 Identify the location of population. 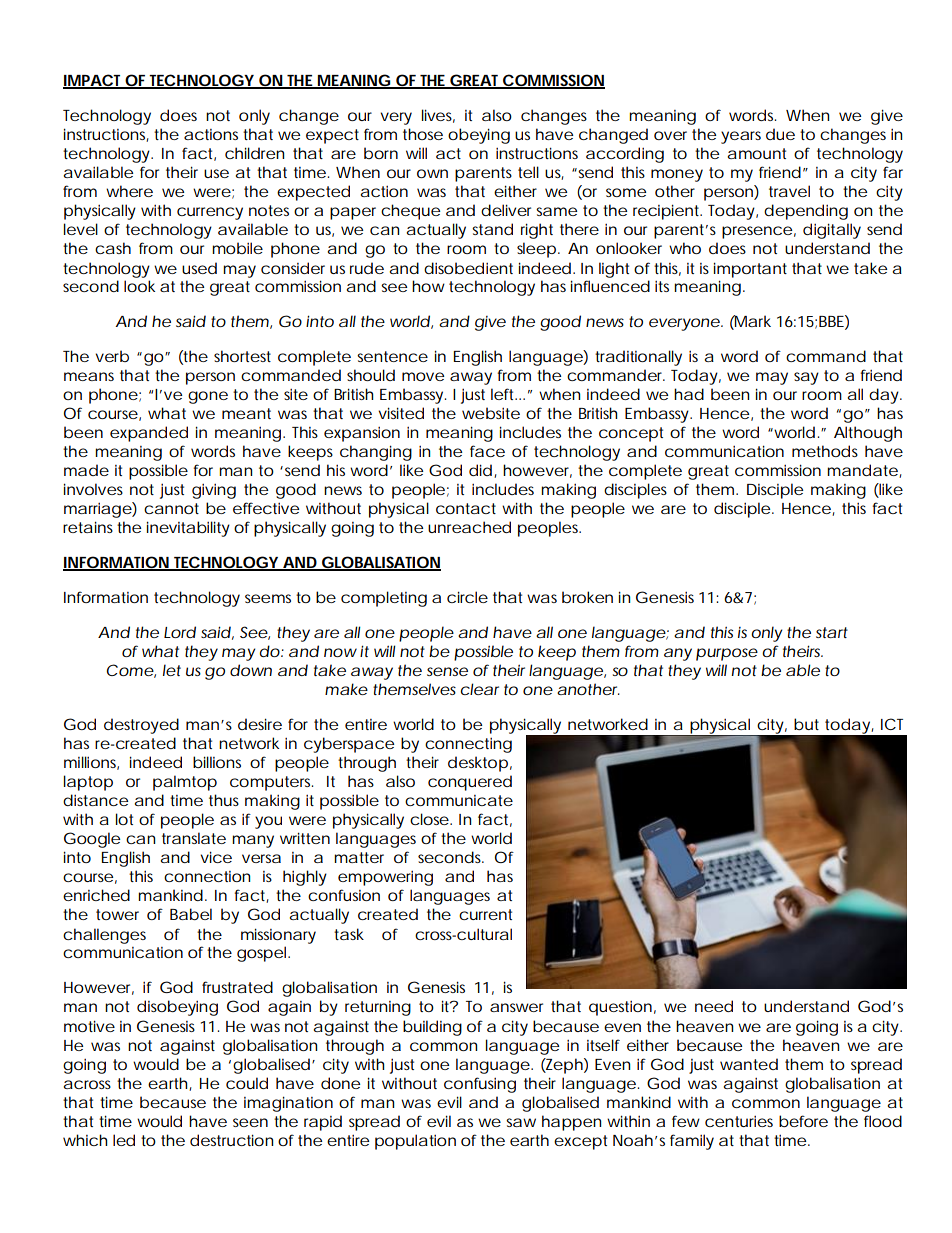
(415, 1142).
